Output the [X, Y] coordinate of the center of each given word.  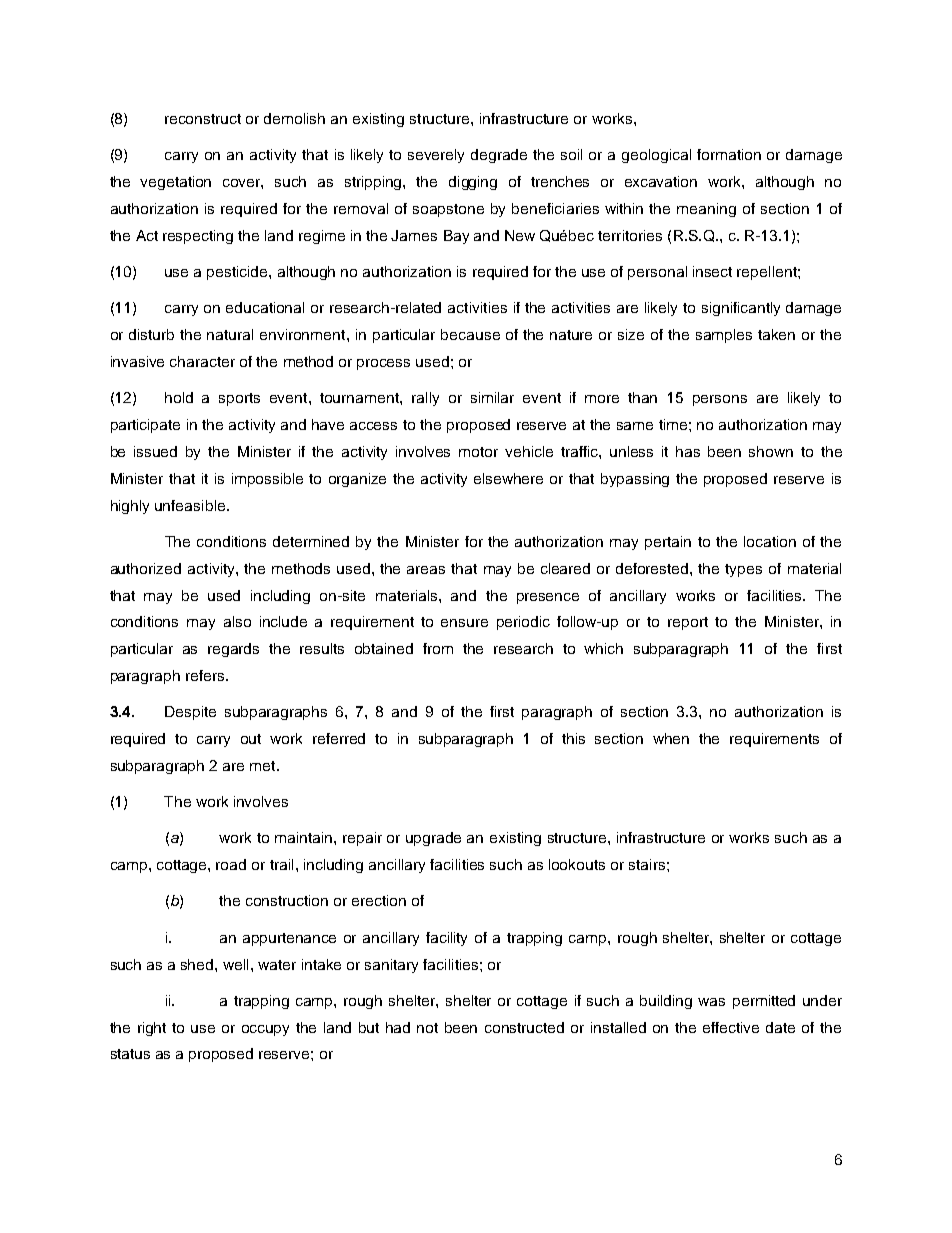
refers [206, 675]
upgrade [433, 839]
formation [729, 154]
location [770, 541]
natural [230, 334]
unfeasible [190, 505]
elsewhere [508, 478]
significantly [741, 309]
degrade [499, 156]
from [438, 648]
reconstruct [203, 119]
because [470, 334]
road [231, 864]
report [688, 623]
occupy [265, 1030]
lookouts [577, 864]
